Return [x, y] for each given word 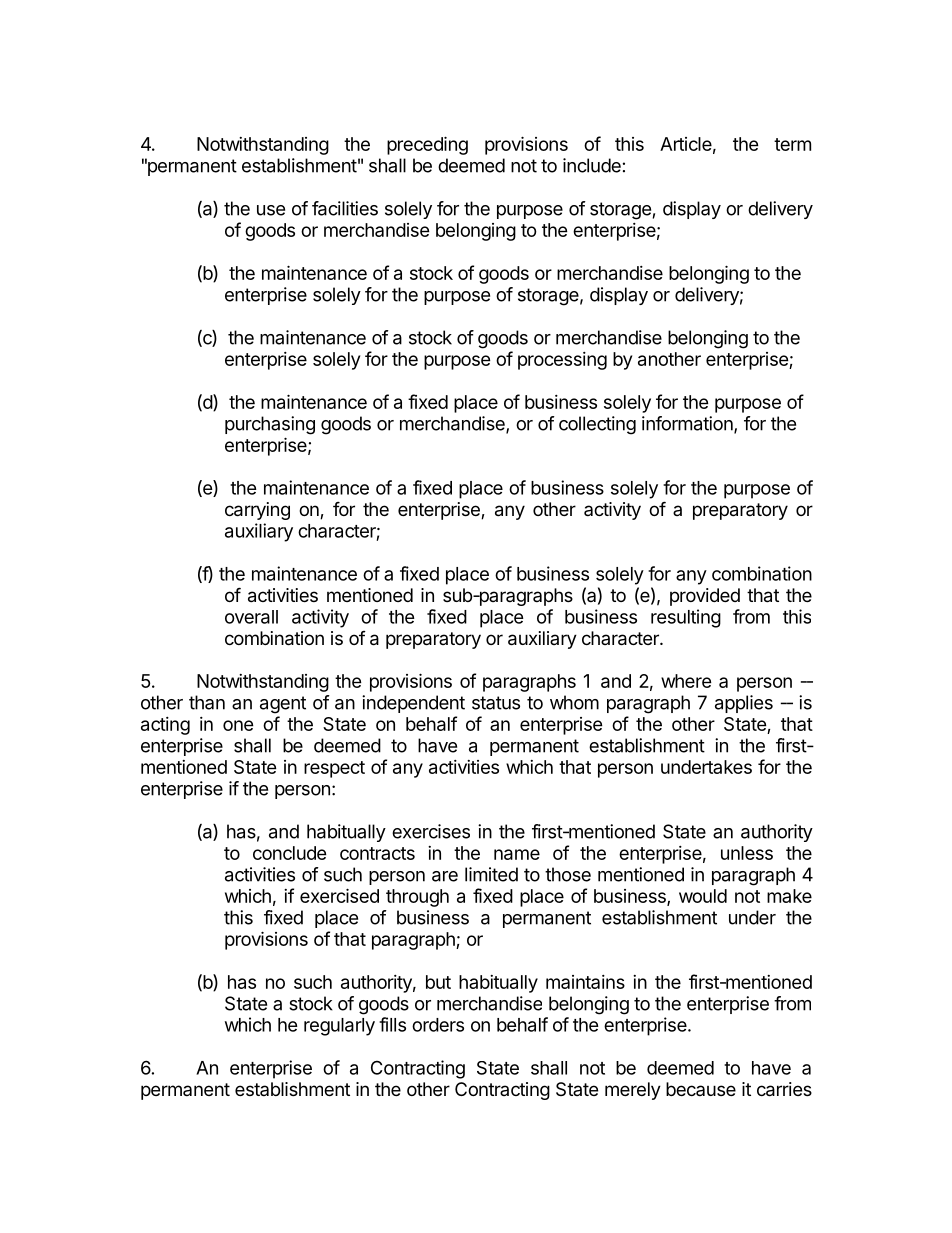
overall [251, 617]
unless [747, 853]
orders [438, 1025]
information [688, 424]
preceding [427, 145]
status [496, 703]
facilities [345, 208]
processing [562, 361]
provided [705, 597]
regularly [339, 1027]
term [792, 144]
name [517, 854]
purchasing [270, 425]
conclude [290, 853]
